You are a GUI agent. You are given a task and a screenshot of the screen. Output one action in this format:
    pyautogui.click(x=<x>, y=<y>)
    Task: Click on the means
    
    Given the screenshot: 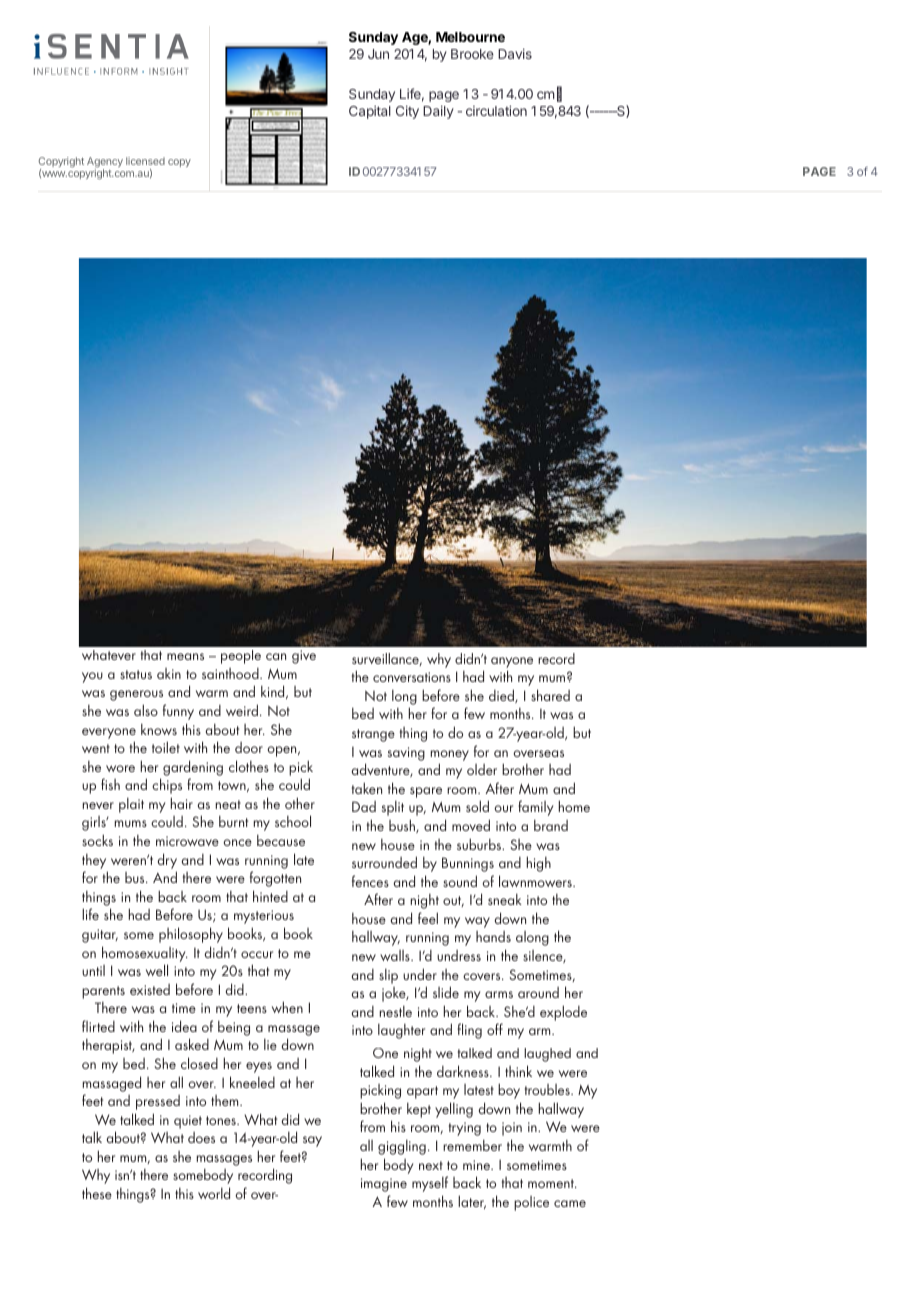 What is the action you would take?
    pyautogui.click(x=185, y=656)
